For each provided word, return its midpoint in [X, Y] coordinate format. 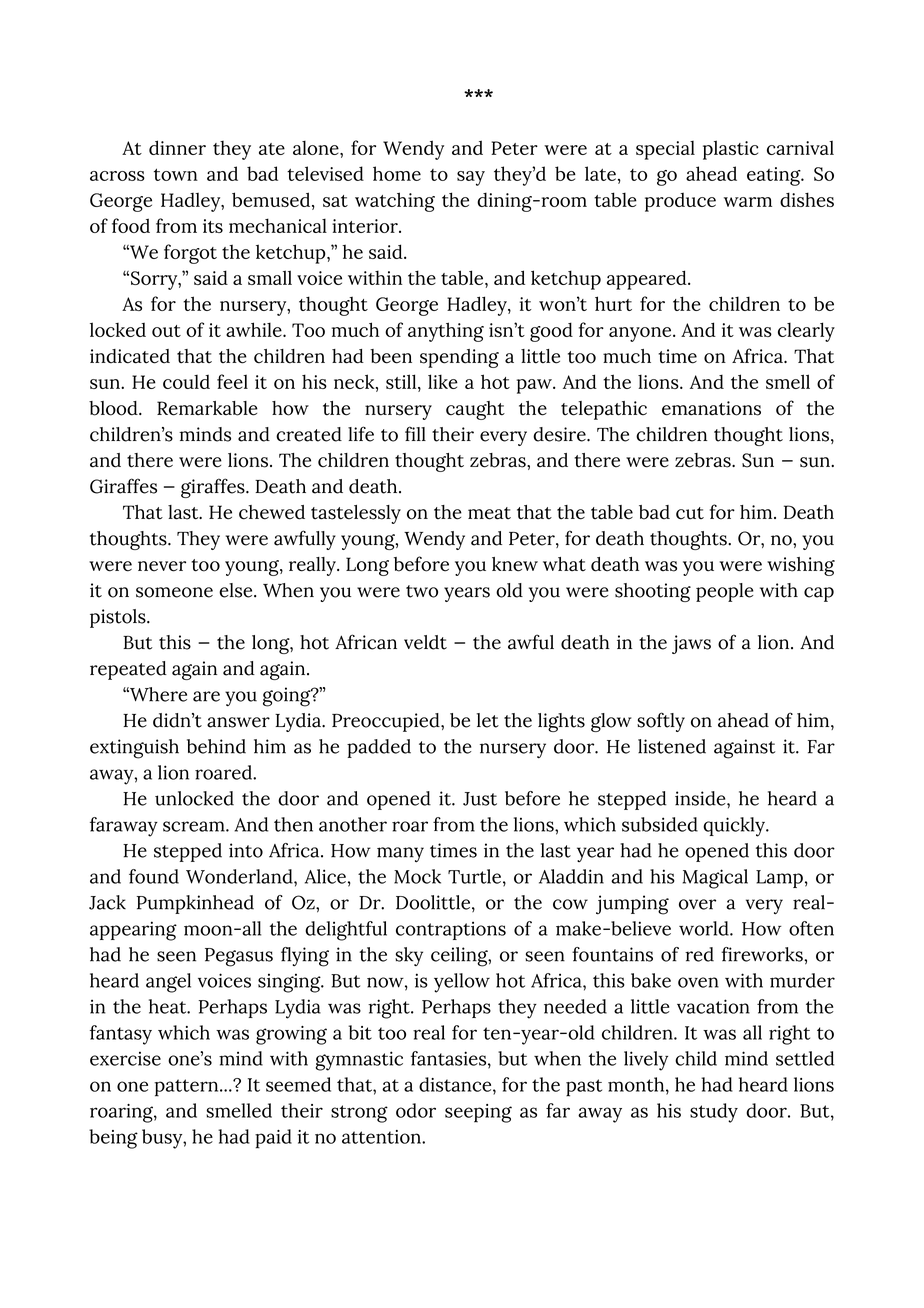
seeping [478, 1113]
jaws [691, 644]
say [471, 178]
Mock [417, 876]
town [176, 174]
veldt [425, 642]
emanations [711, 408]
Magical [715, 879]
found [154, 876]
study [714, 1113]
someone [174, 592]
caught [475, 410]
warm [748, 202]
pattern [187, 1088]
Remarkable [207, 408]
